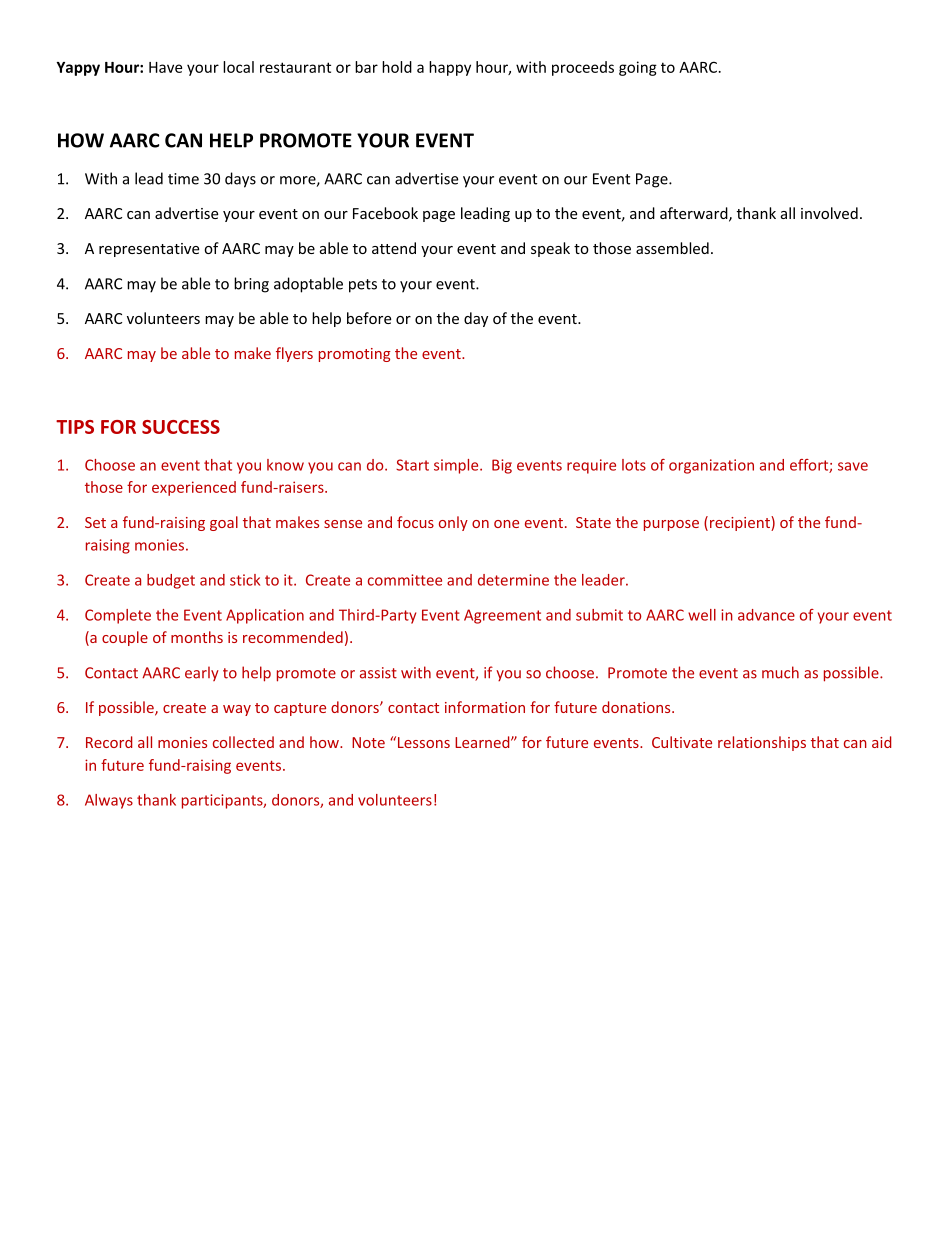 The image size is (952, 1233). Describe the element at coordinates (853, 466) in the image. I see `save` at that location.
